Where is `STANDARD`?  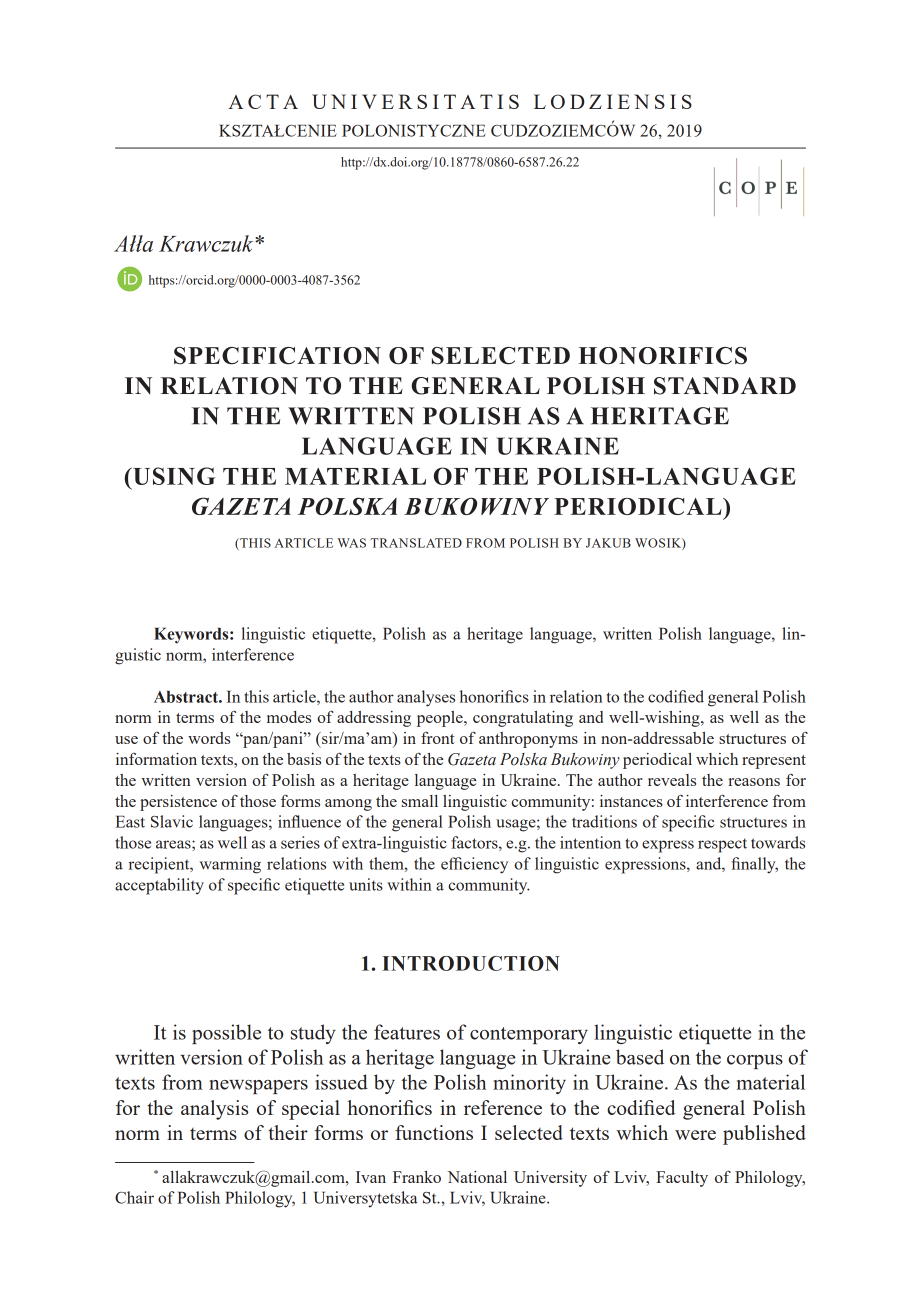
STANDARD is located at coordinates (725, 386).
